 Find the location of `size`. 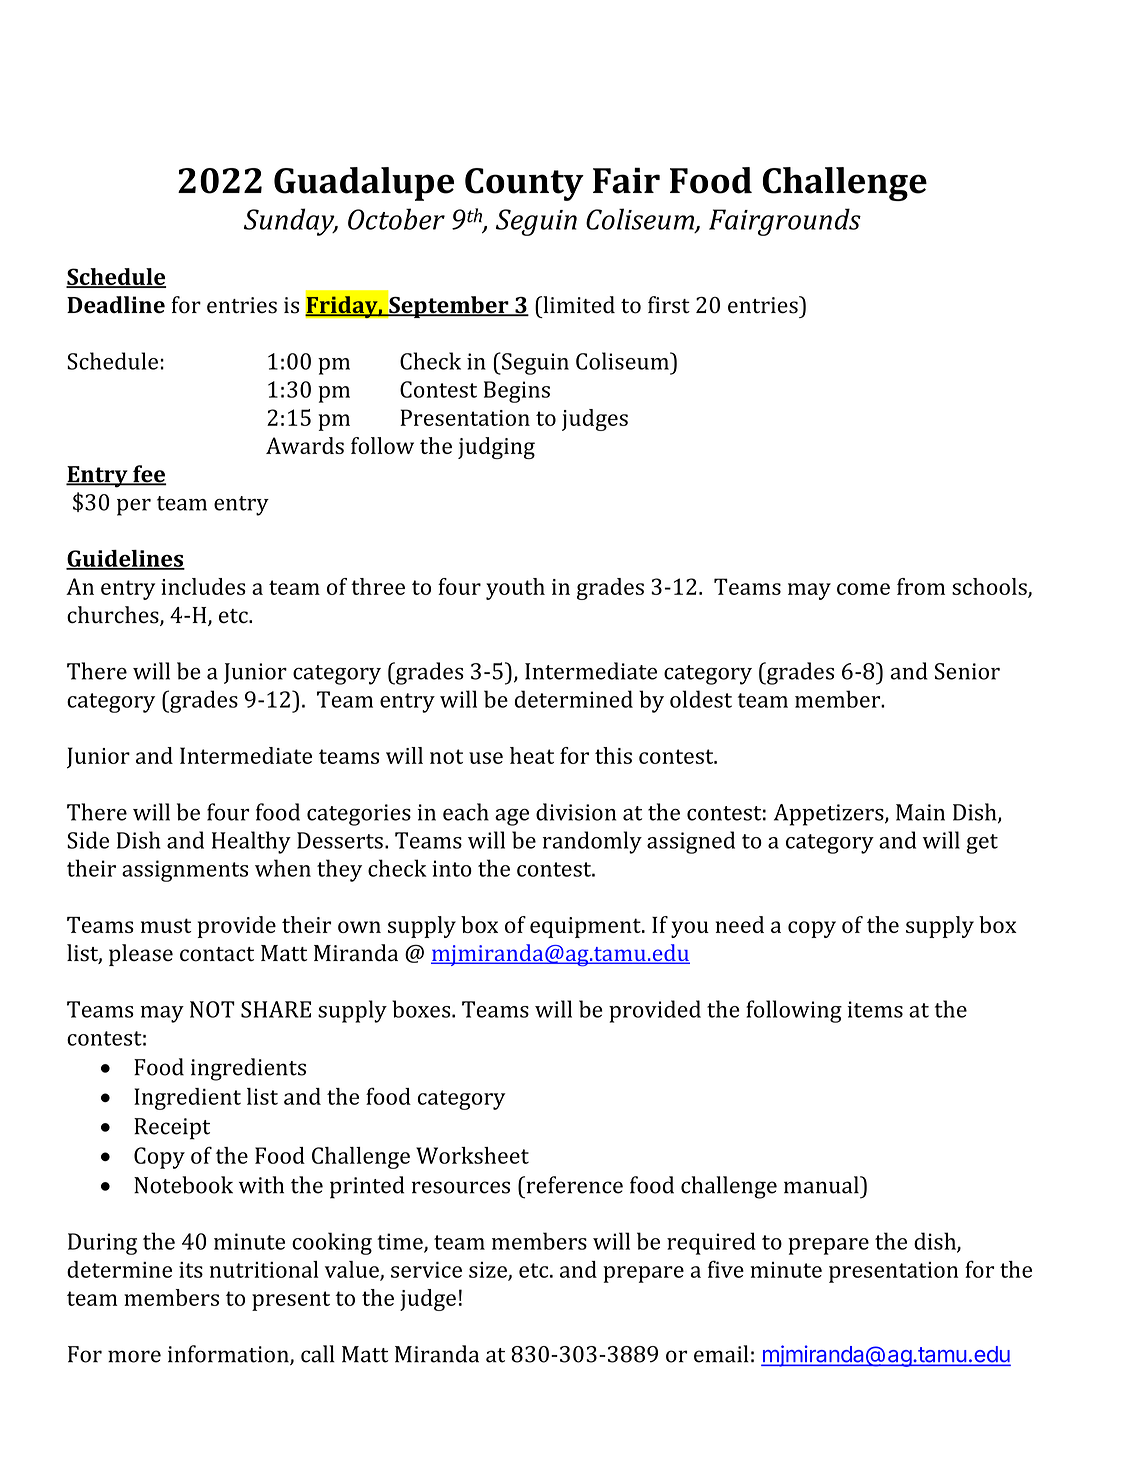

size is located at coordinates (489, 1271).
